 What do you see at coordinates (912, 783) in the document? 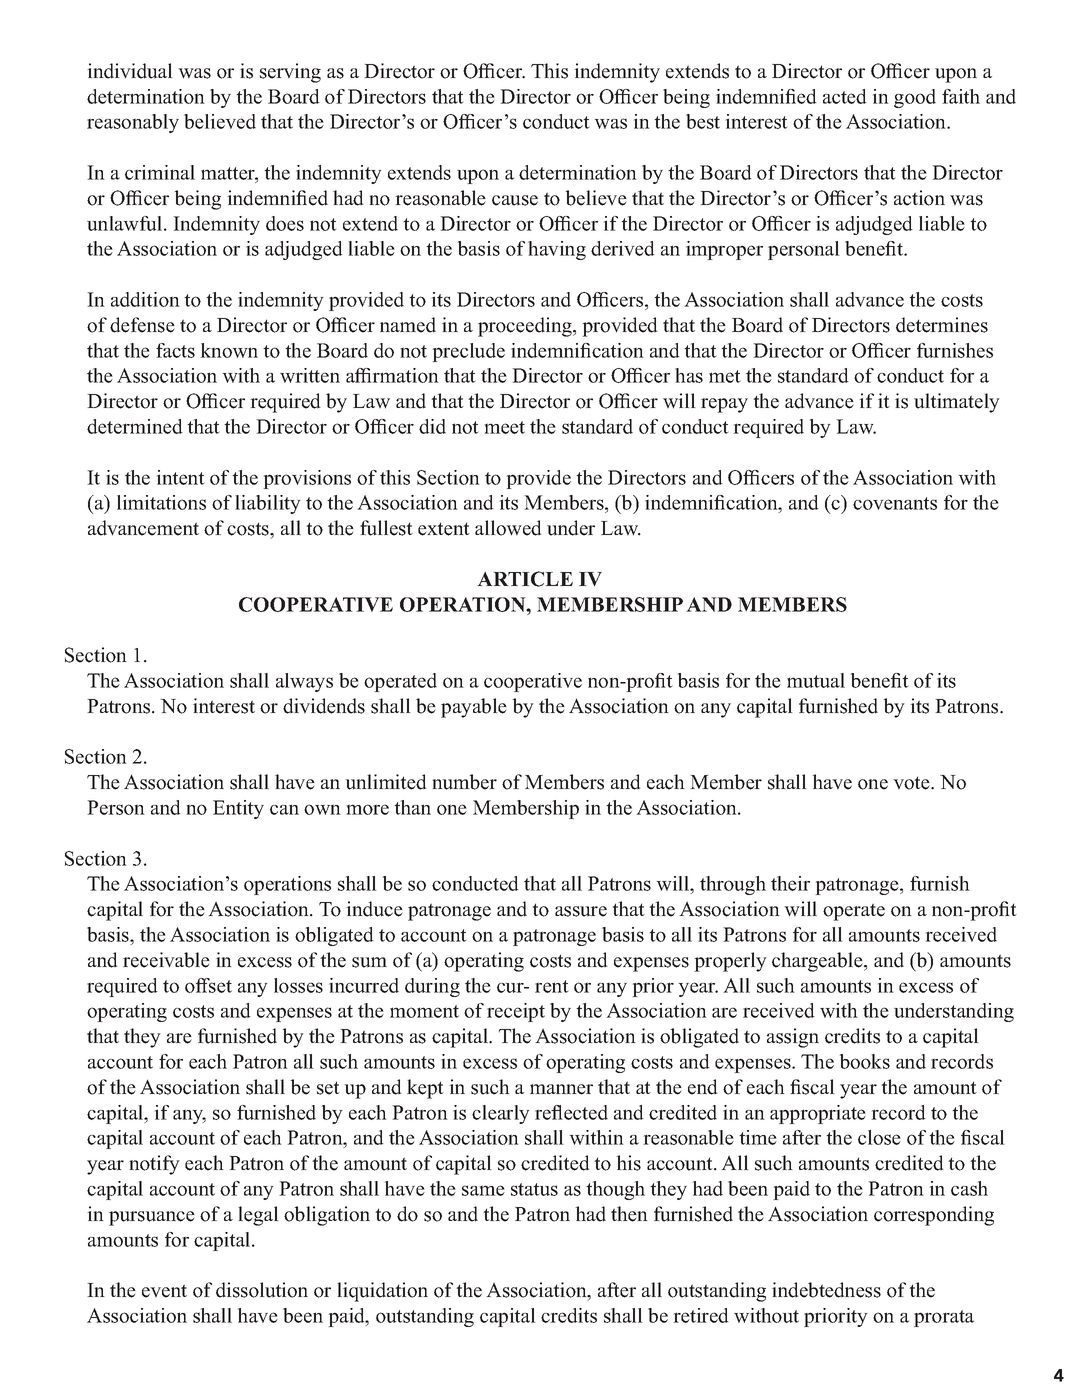
I see `vote` at bounding box center [912, 783].
